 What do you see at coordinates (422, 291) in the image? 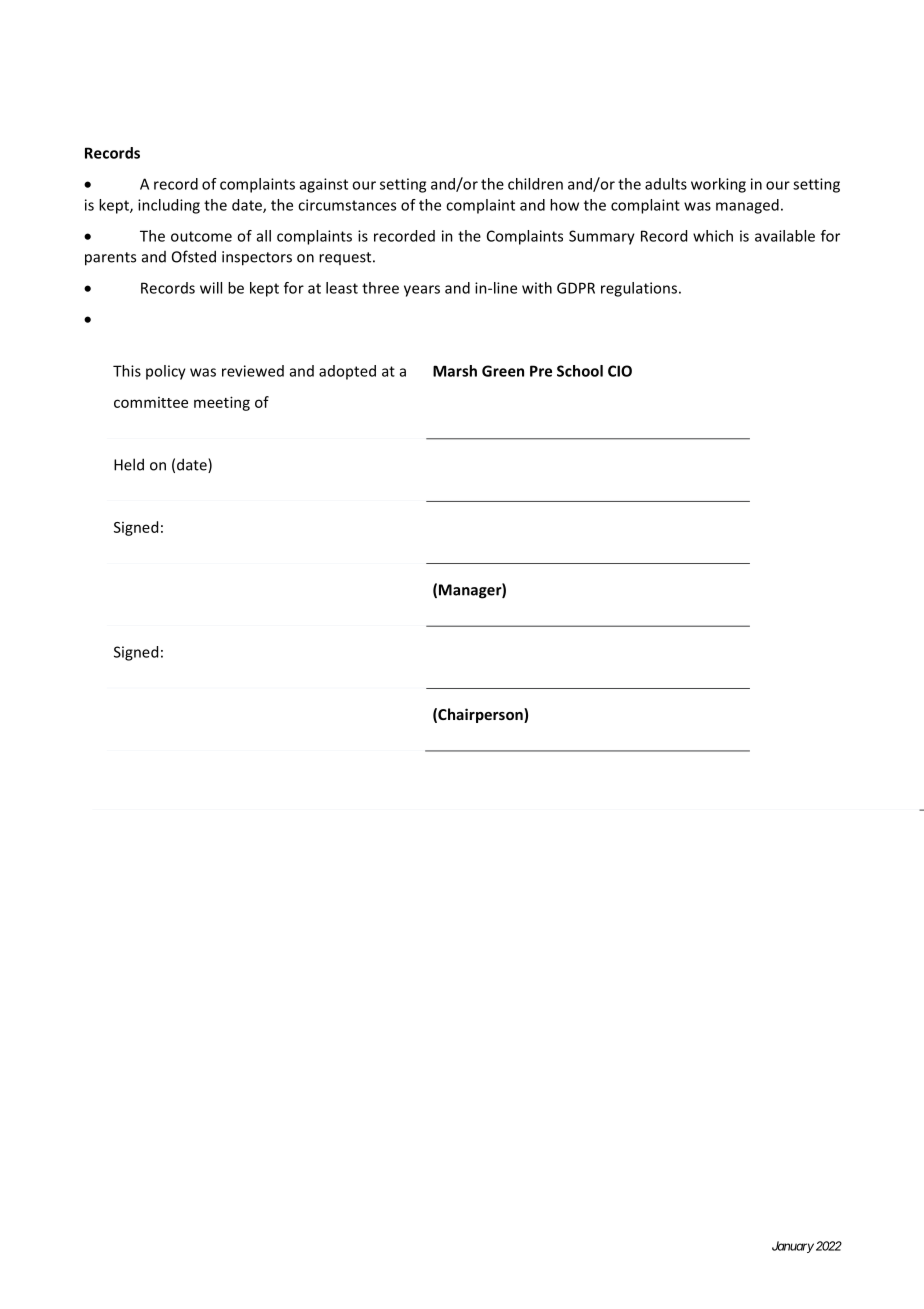
I see `years` at bounding box center [422, 291].
